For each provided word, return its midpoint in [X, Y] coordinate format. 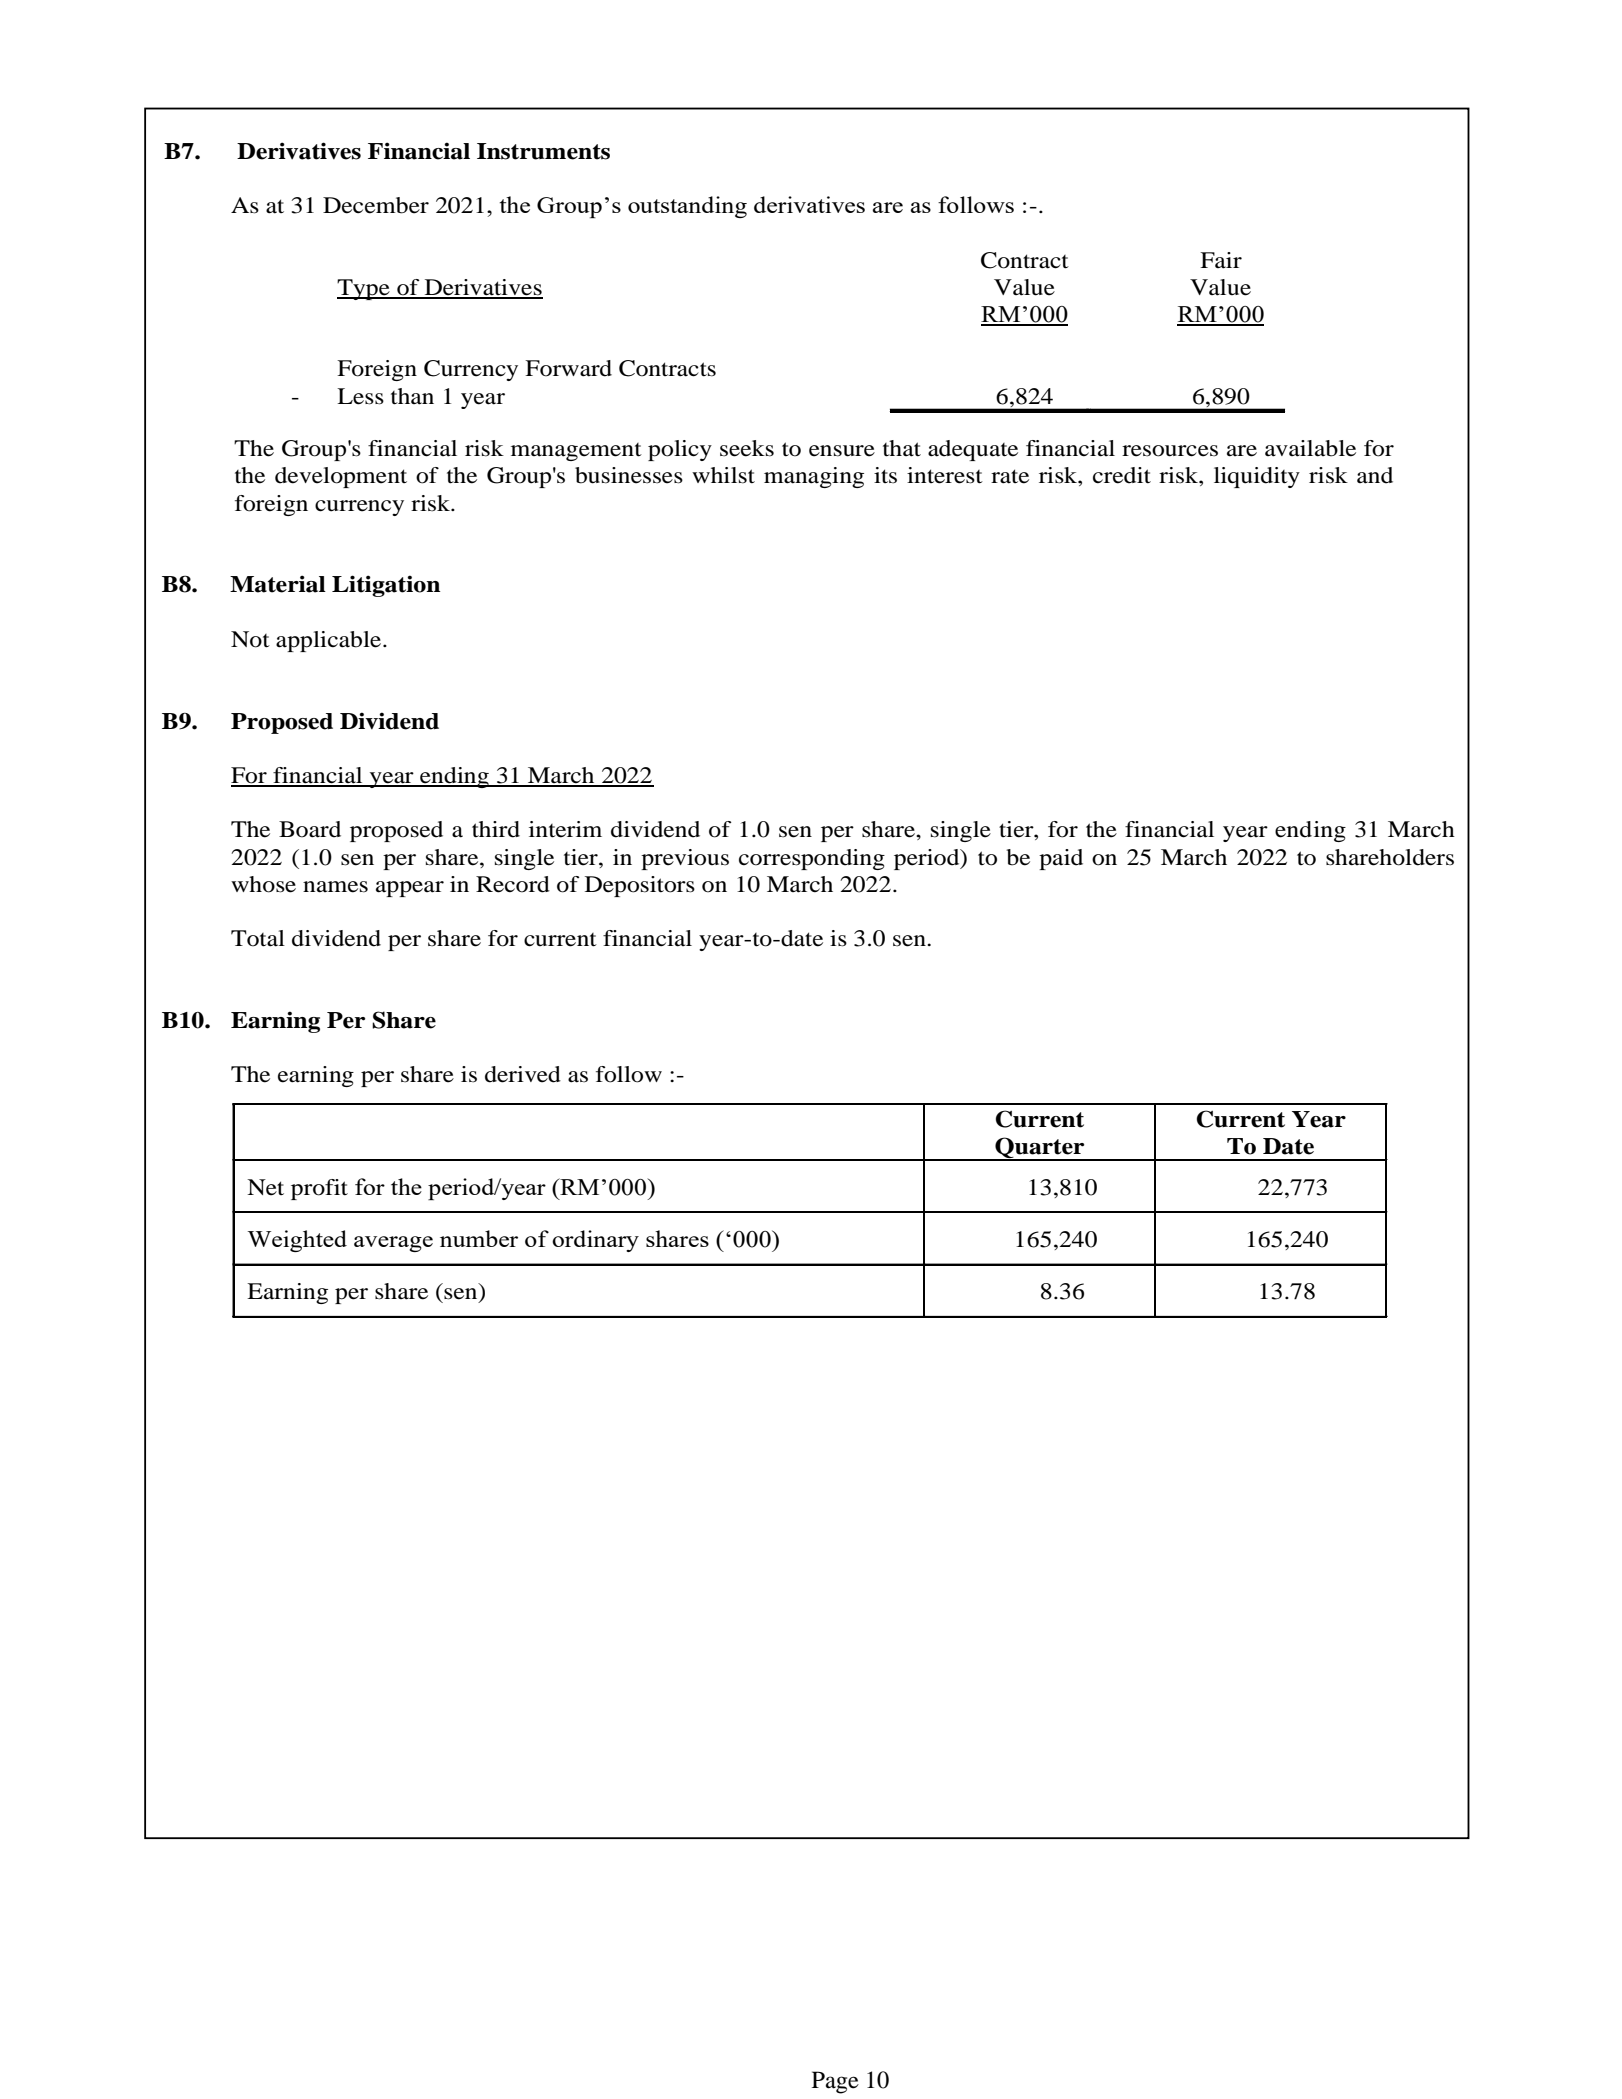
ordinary [595, 1241]
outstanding [687, 207]
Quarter [1040, 1149]
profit [319, 1189]
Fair [1221, 260]
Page [835, 2082]
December [376, 205]
